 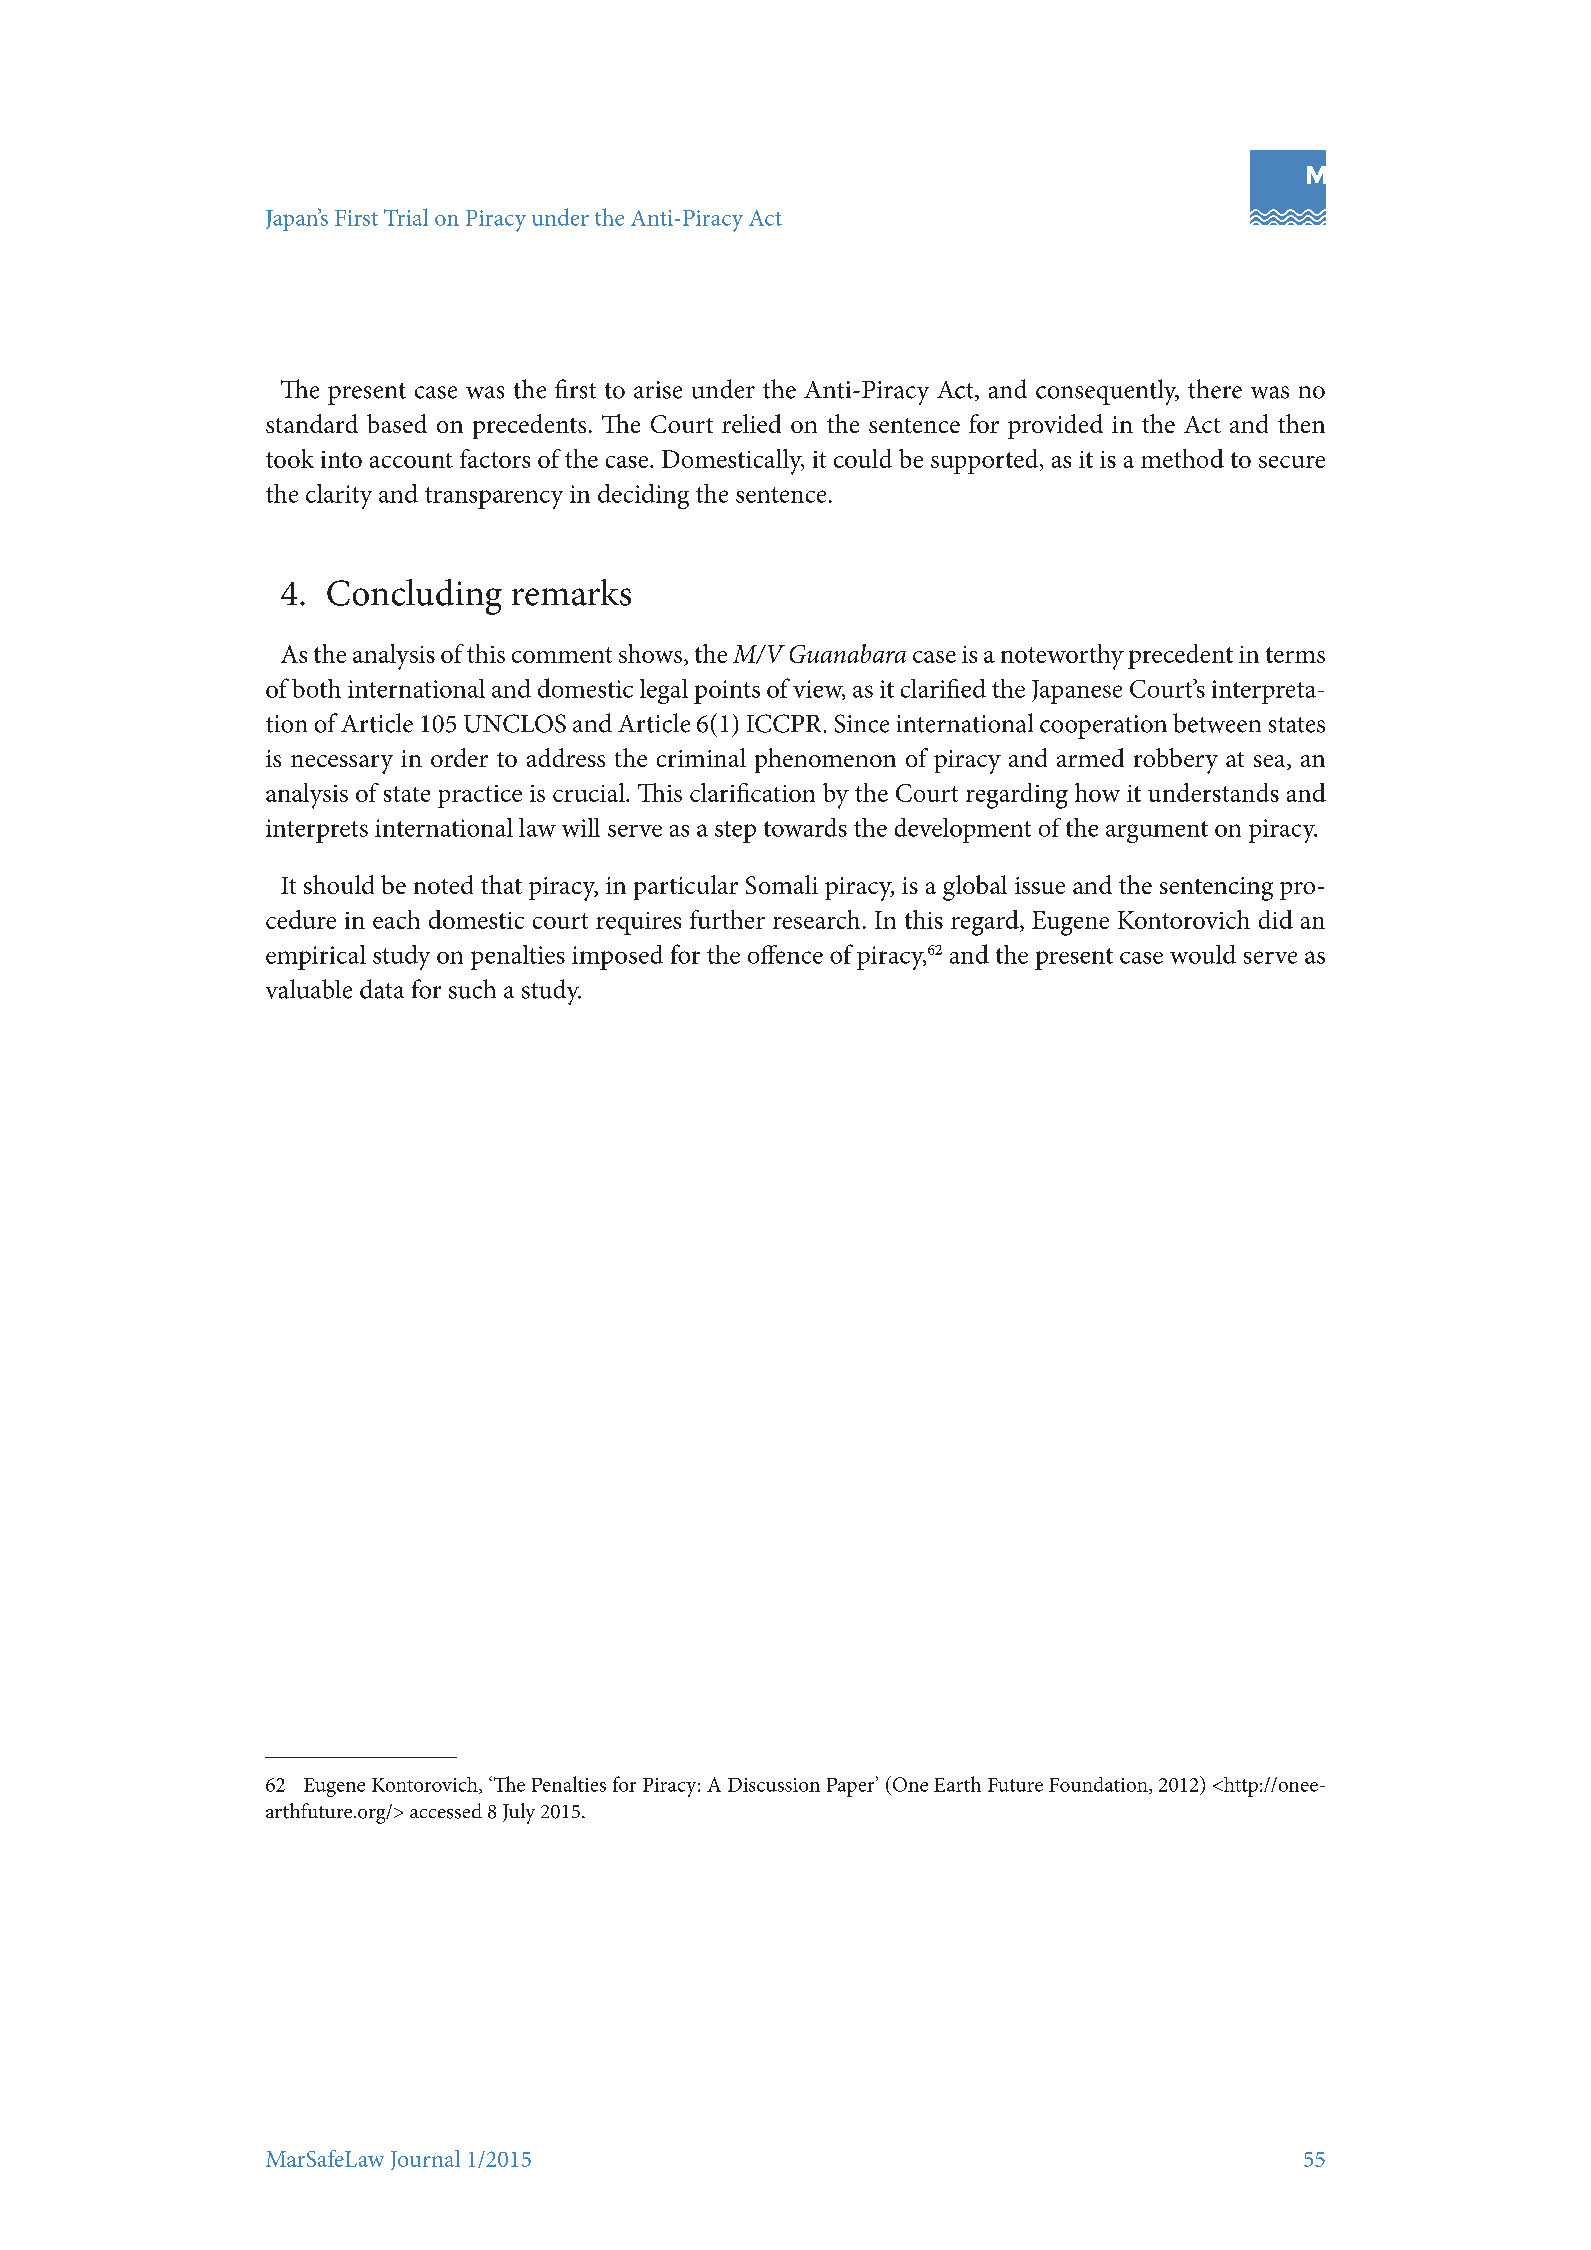 What do you see at coordinates (1215, 389) in the page?
I see `there` at bounding box center [1215, 389].
